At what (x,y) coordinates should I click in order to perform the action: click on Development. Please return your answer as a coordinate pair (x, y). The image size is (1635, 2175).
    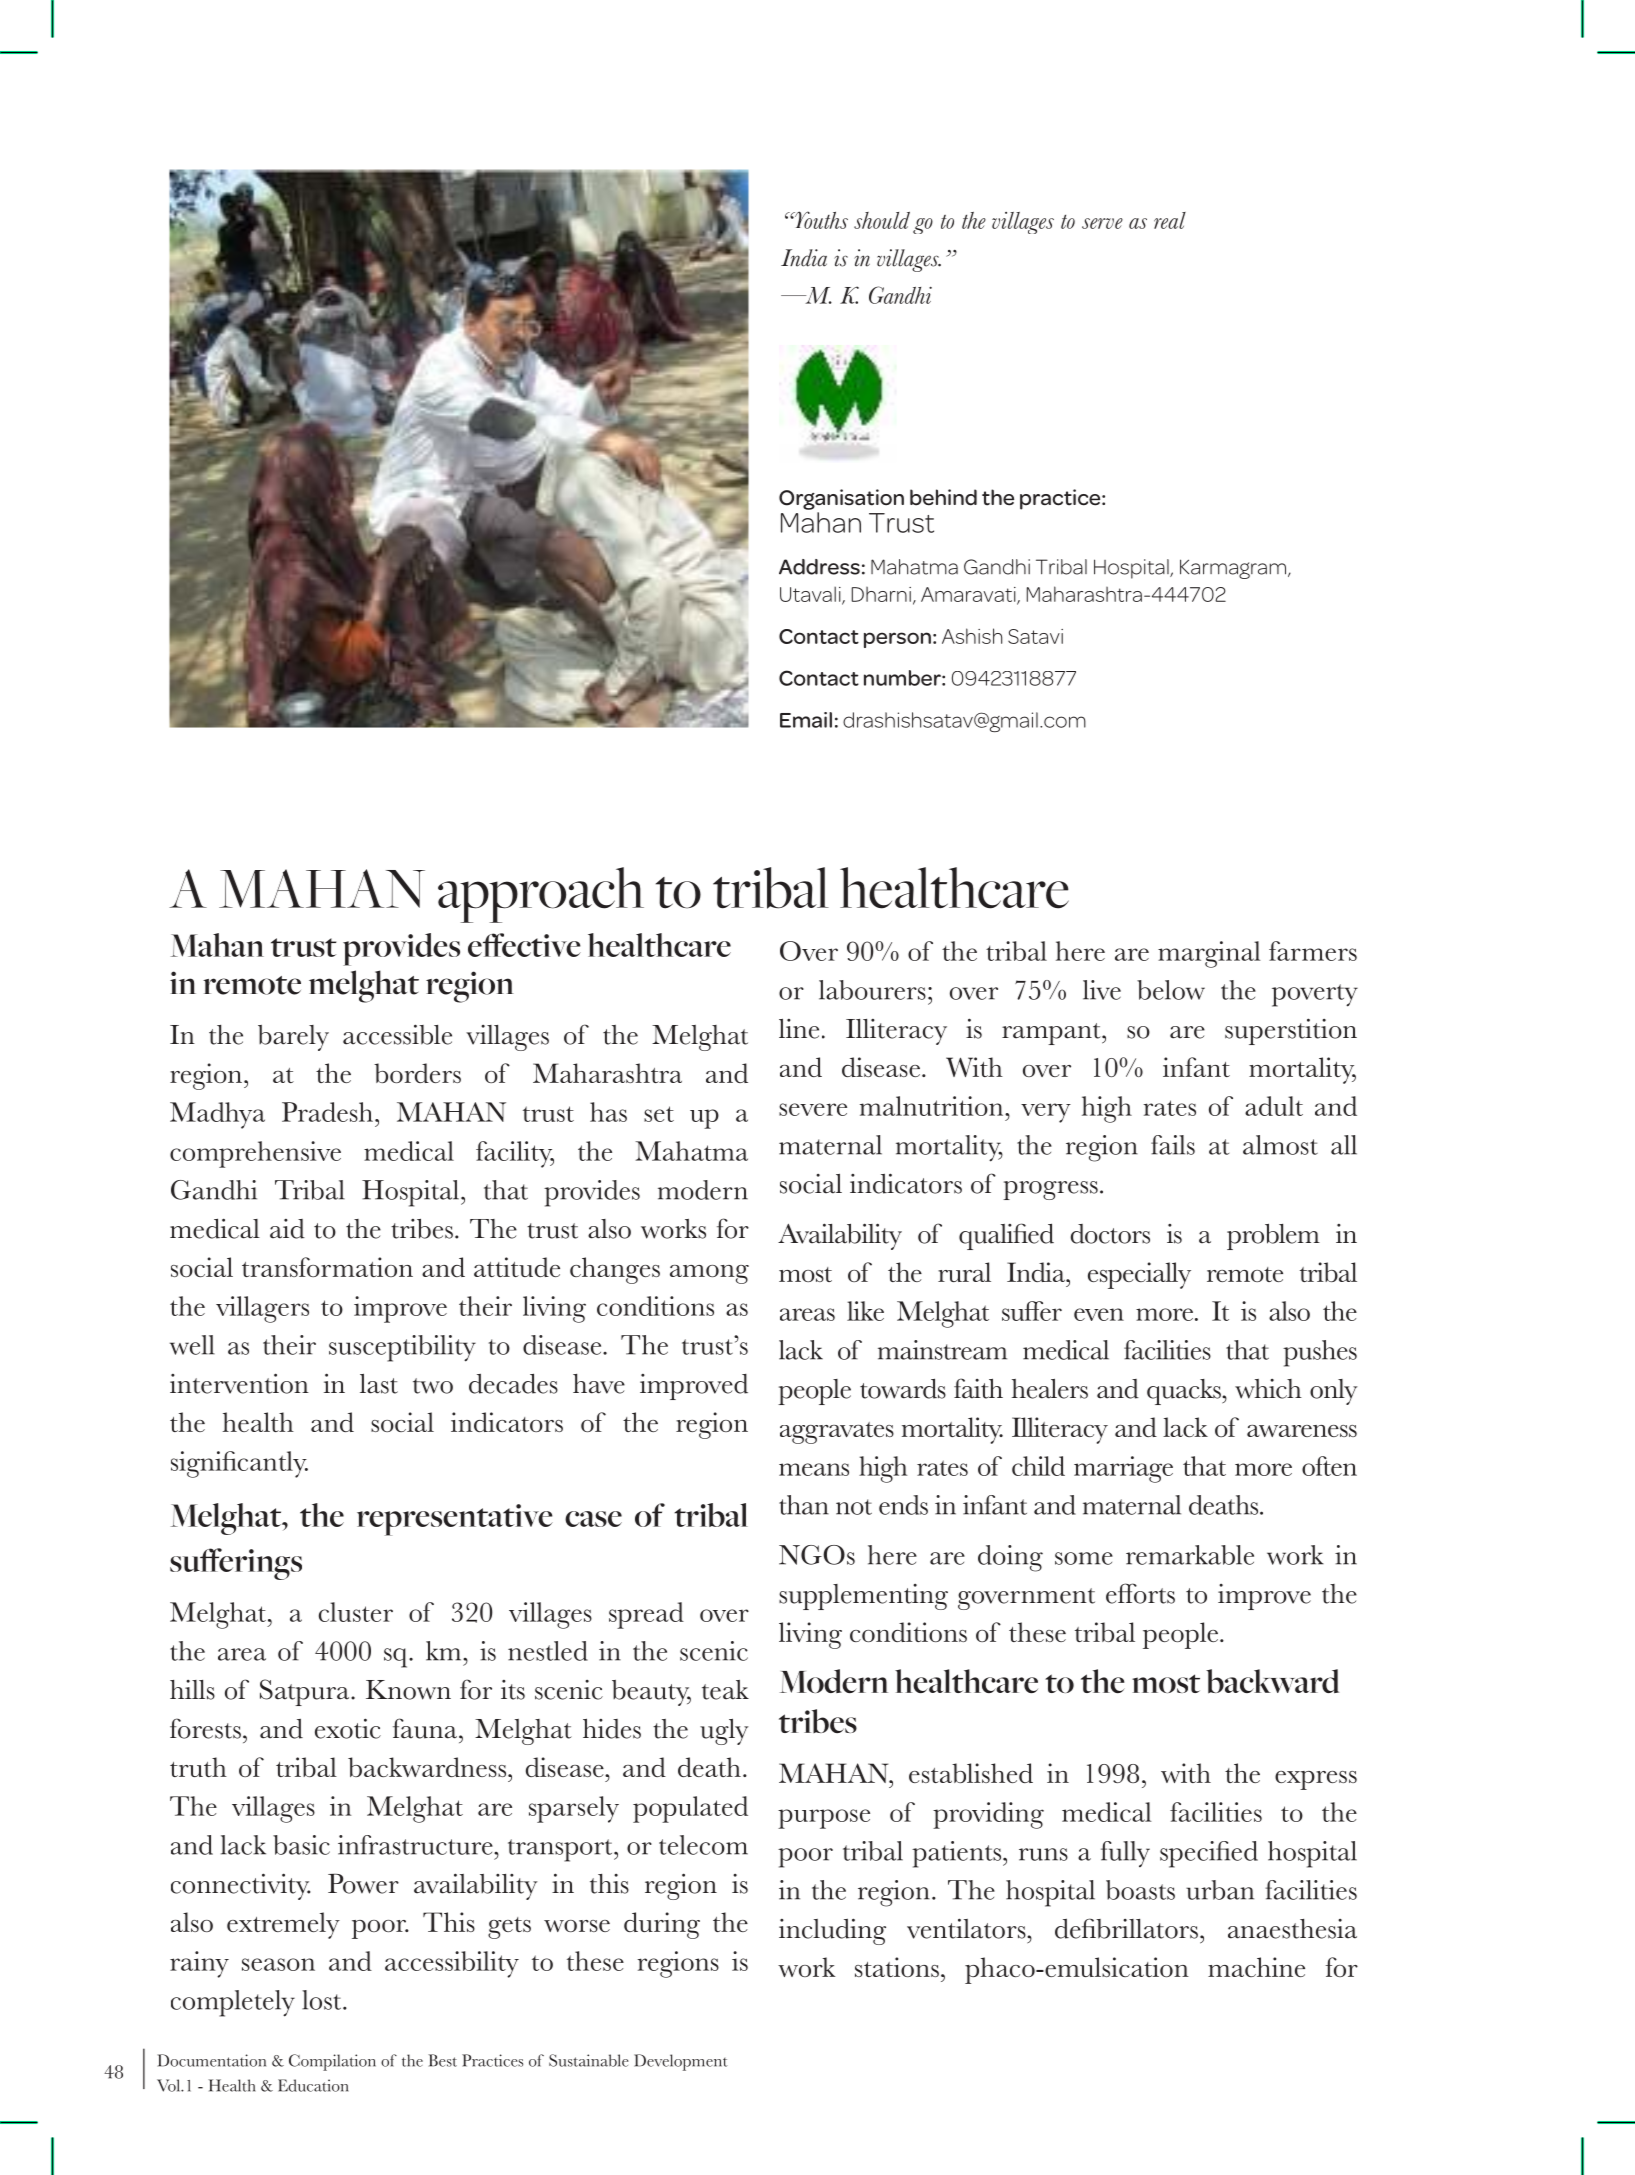
    Looking at the image, I should click on (681, 2062).
